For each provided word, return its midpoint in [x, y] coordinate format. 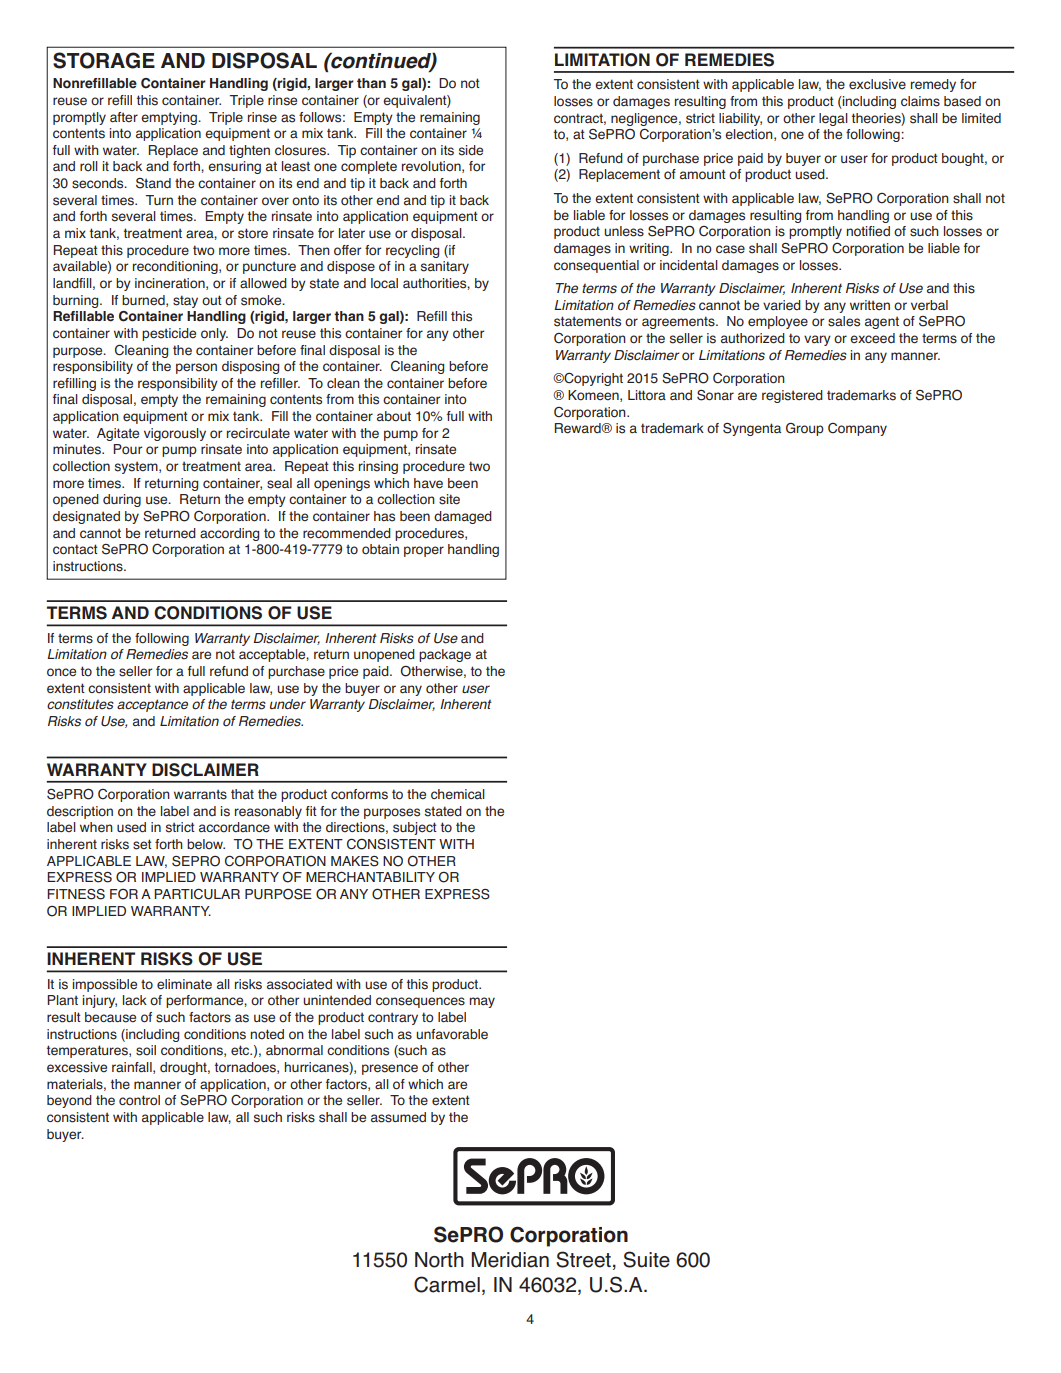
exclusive [877, 84]
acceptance [152, 705]
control [139, 1100]
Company [857, 429]
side [471, 150]
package [445, 655]
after [124, 117]
